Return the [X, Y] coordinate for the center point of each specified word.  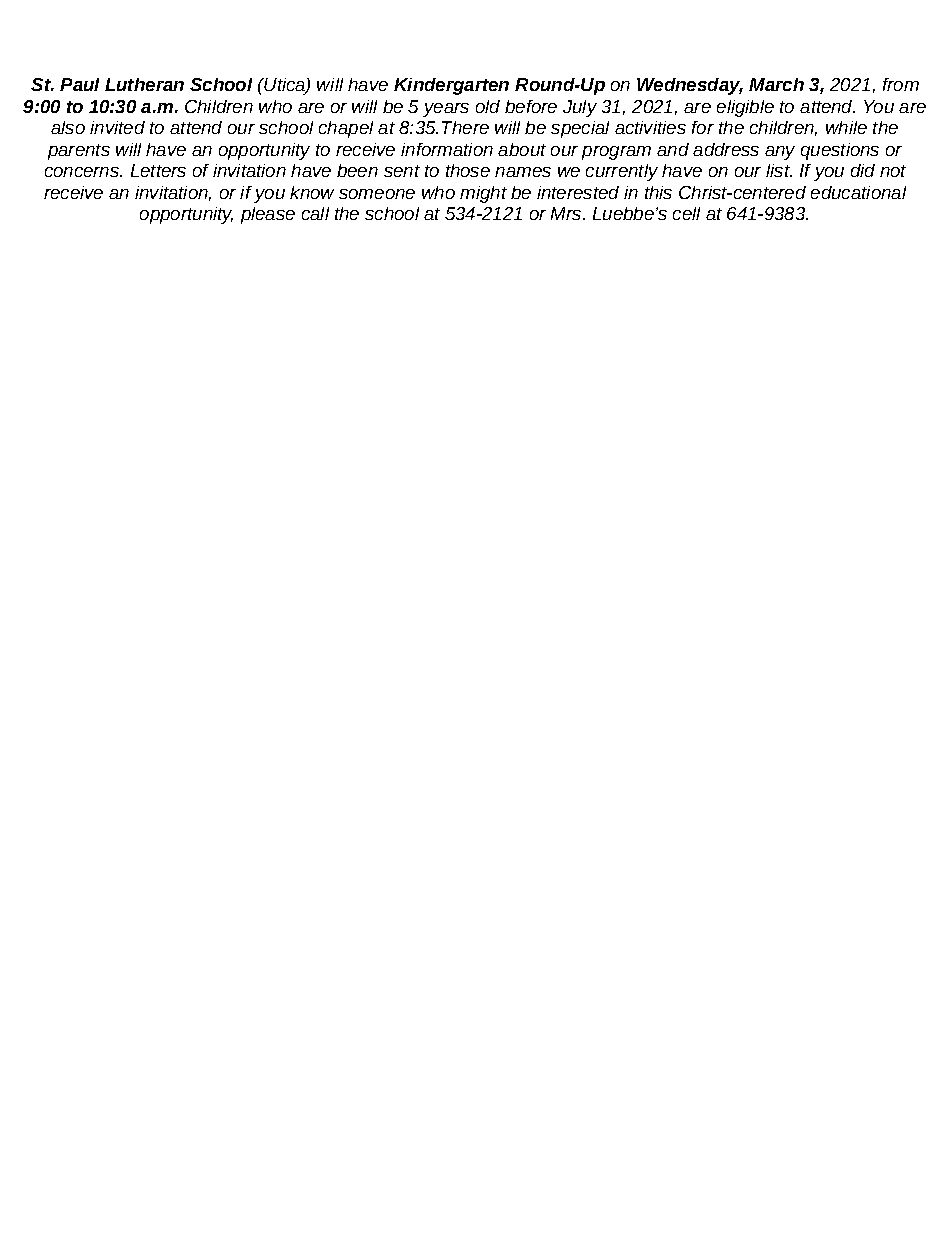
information [447, 149]
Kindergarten [451, 86]
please [268, 215]
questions [840, 151]
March [776, 84]
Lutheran [144, 84]
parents [79, 152]
